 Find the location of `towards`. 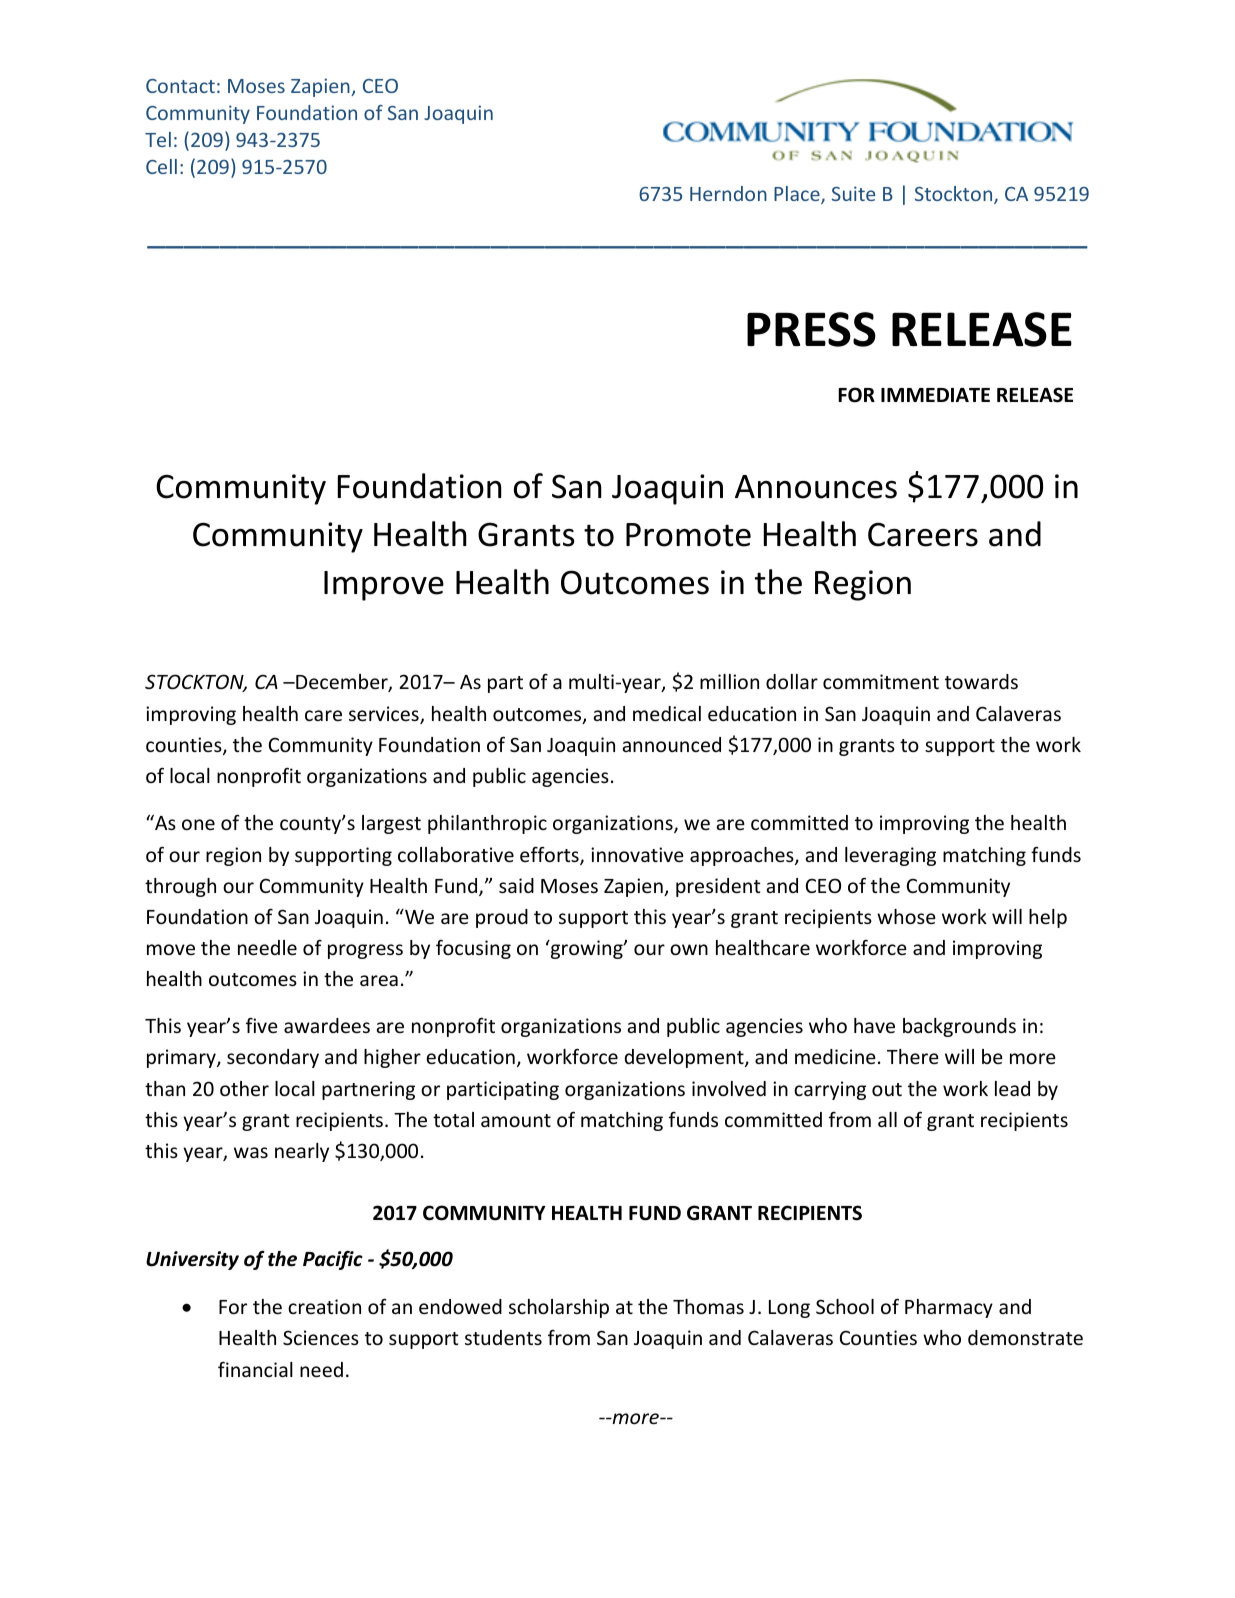

towards is located at coordinates (981, 681).
